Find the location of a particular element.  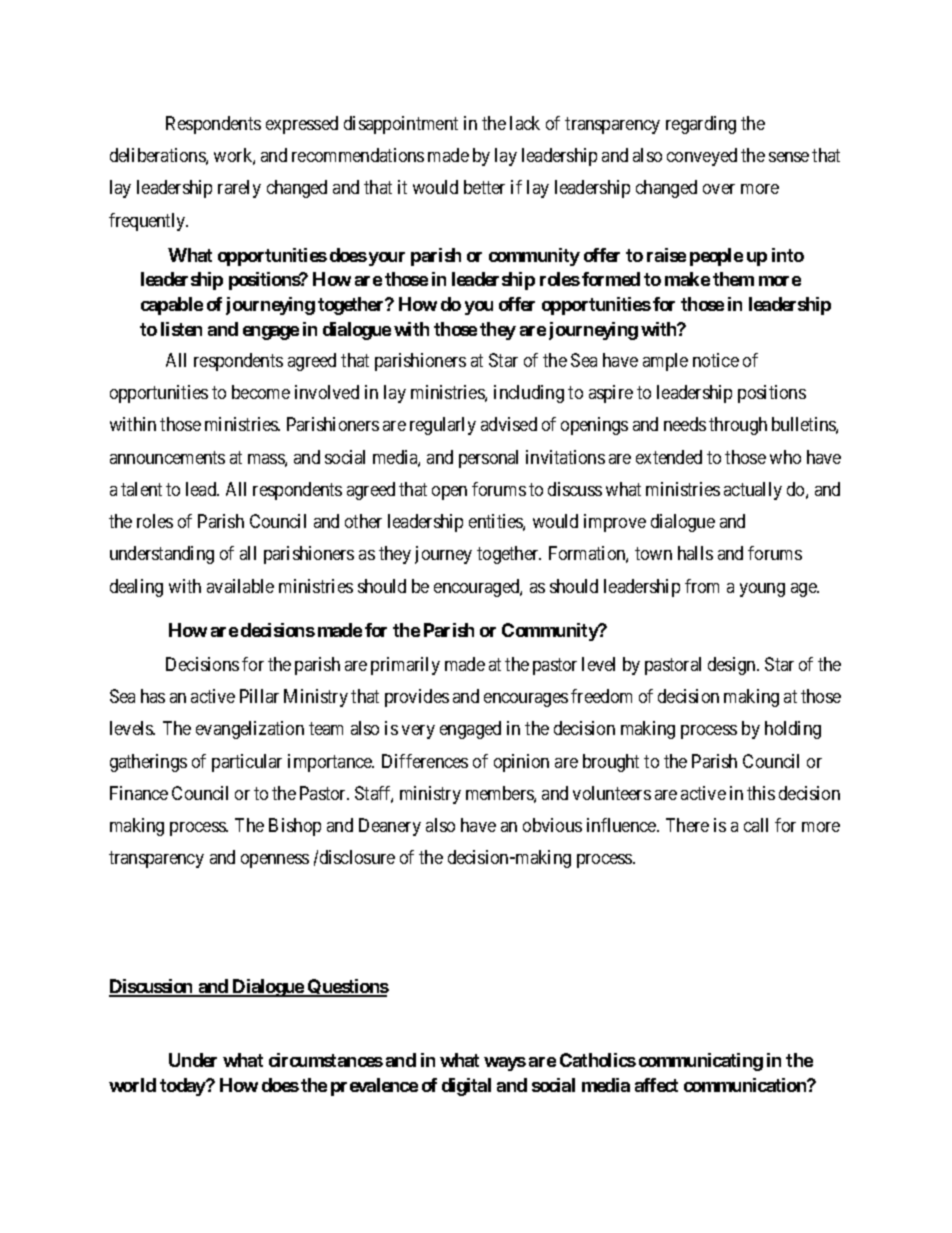

digital is located at coordinates (466, 1087).
